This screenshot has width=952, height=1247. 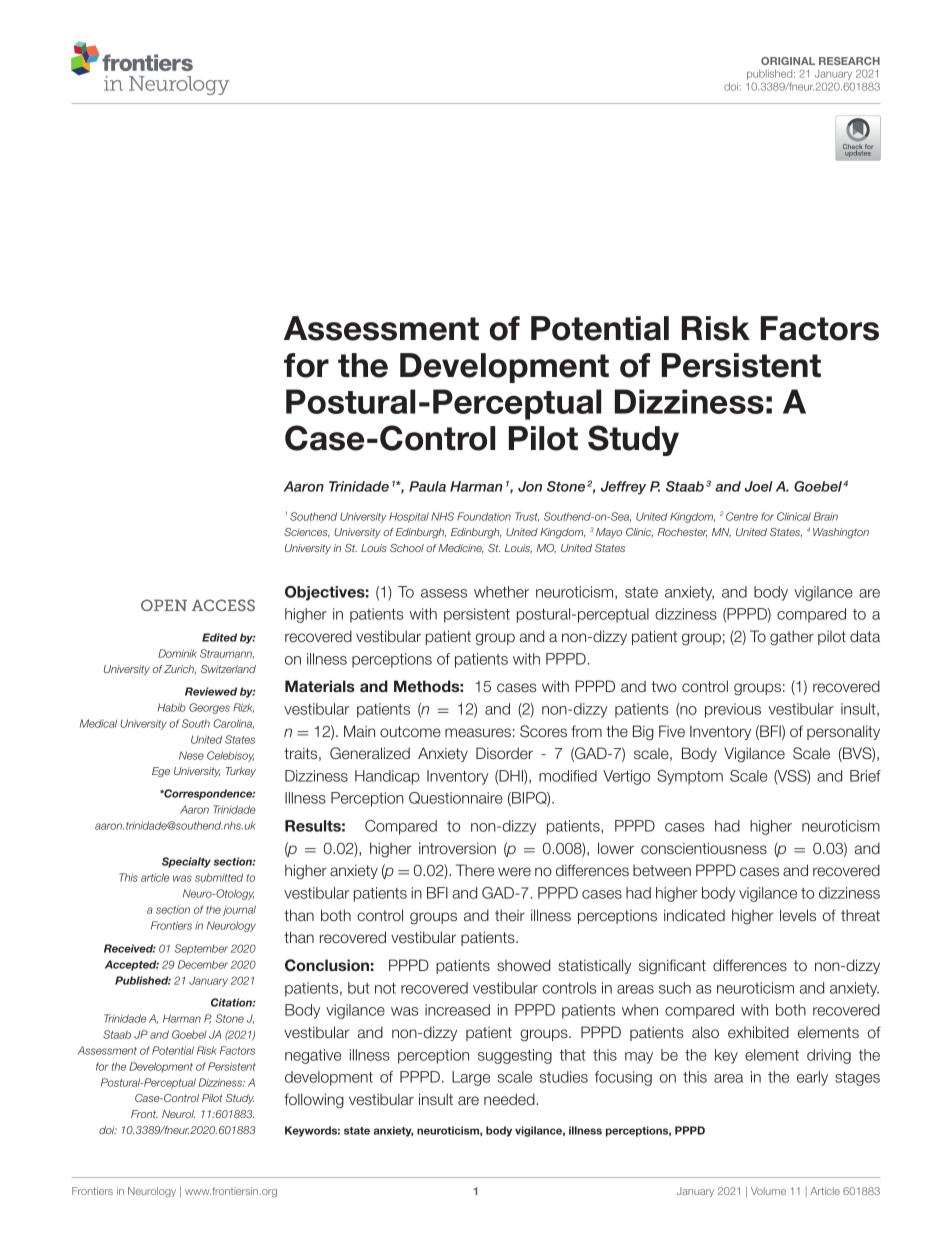 I want to click on measures, so click(x=478, y=732).
